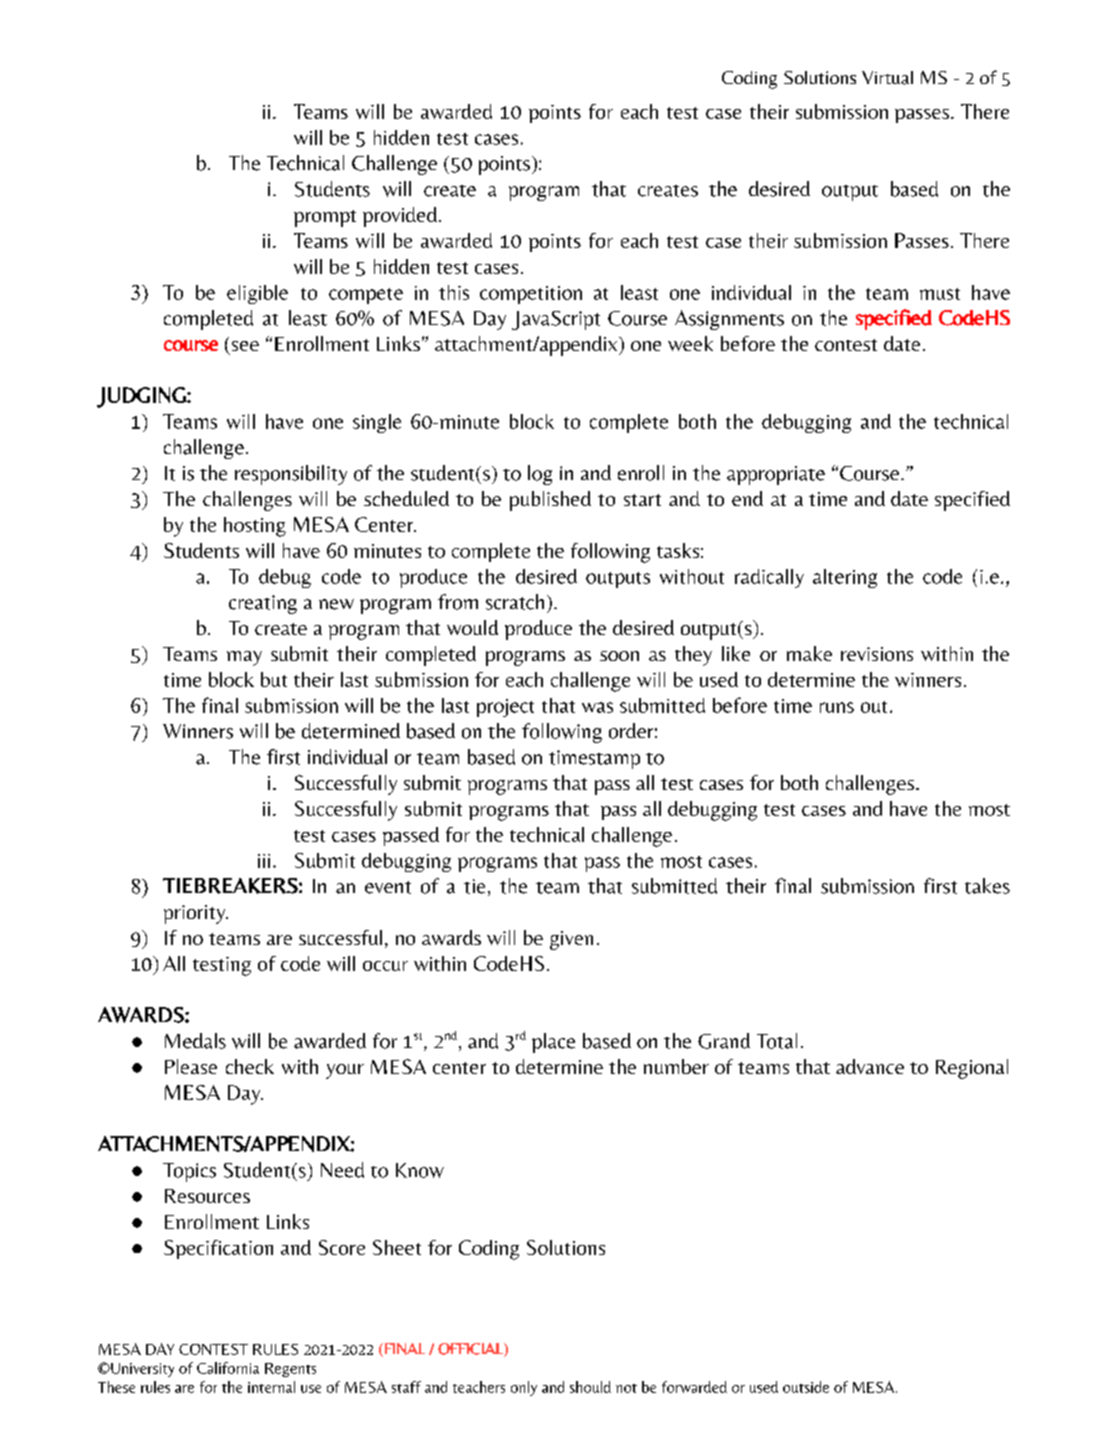 Image resolution: width=1109 pixels, height=1435 pixels. What do you see at coordinates (325, 218) in the image?
I see `prompt` at bounding box center [325, 218].
